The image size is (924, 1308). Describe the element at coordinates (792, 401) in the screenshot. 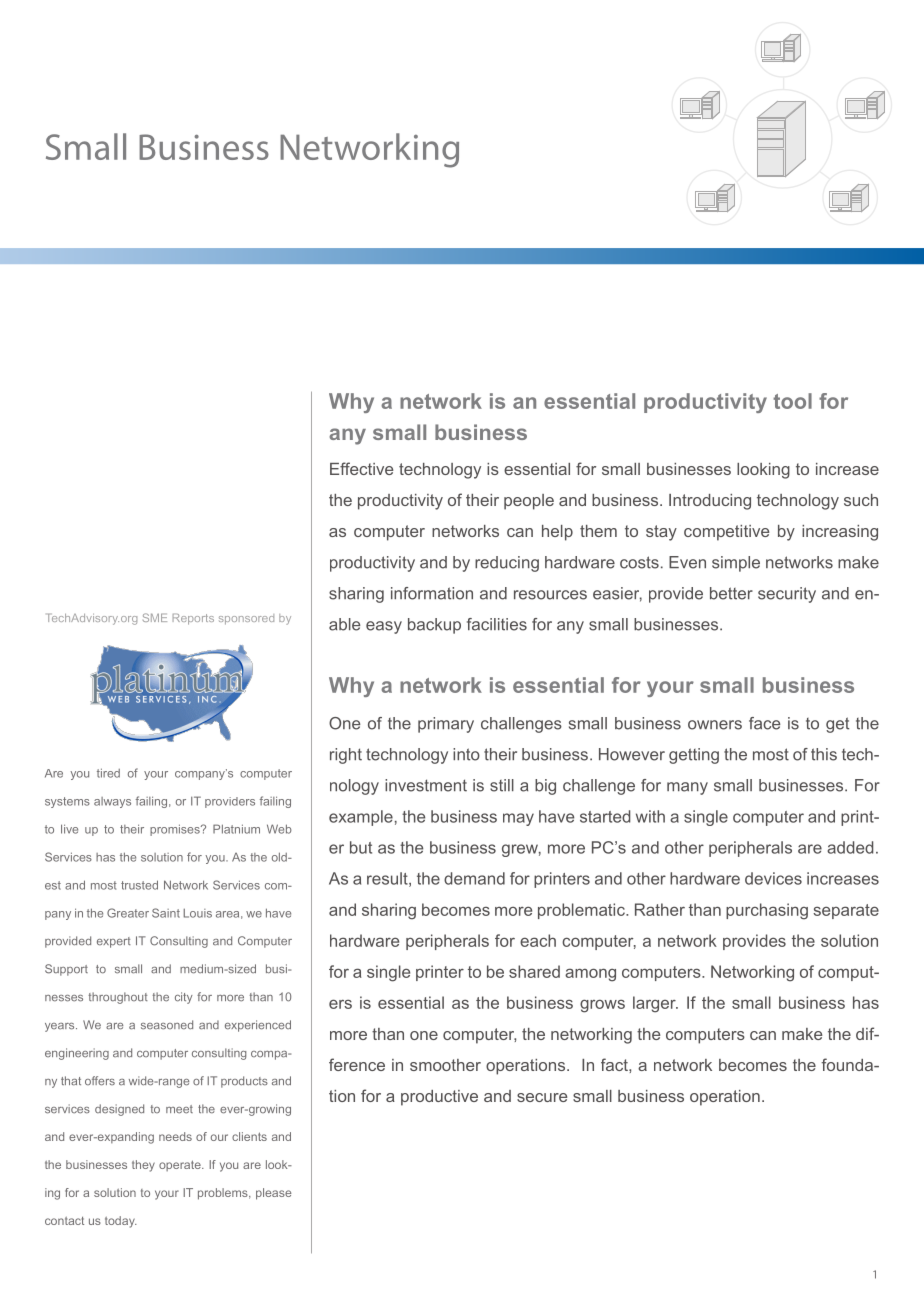

I see `tool` at that location.
